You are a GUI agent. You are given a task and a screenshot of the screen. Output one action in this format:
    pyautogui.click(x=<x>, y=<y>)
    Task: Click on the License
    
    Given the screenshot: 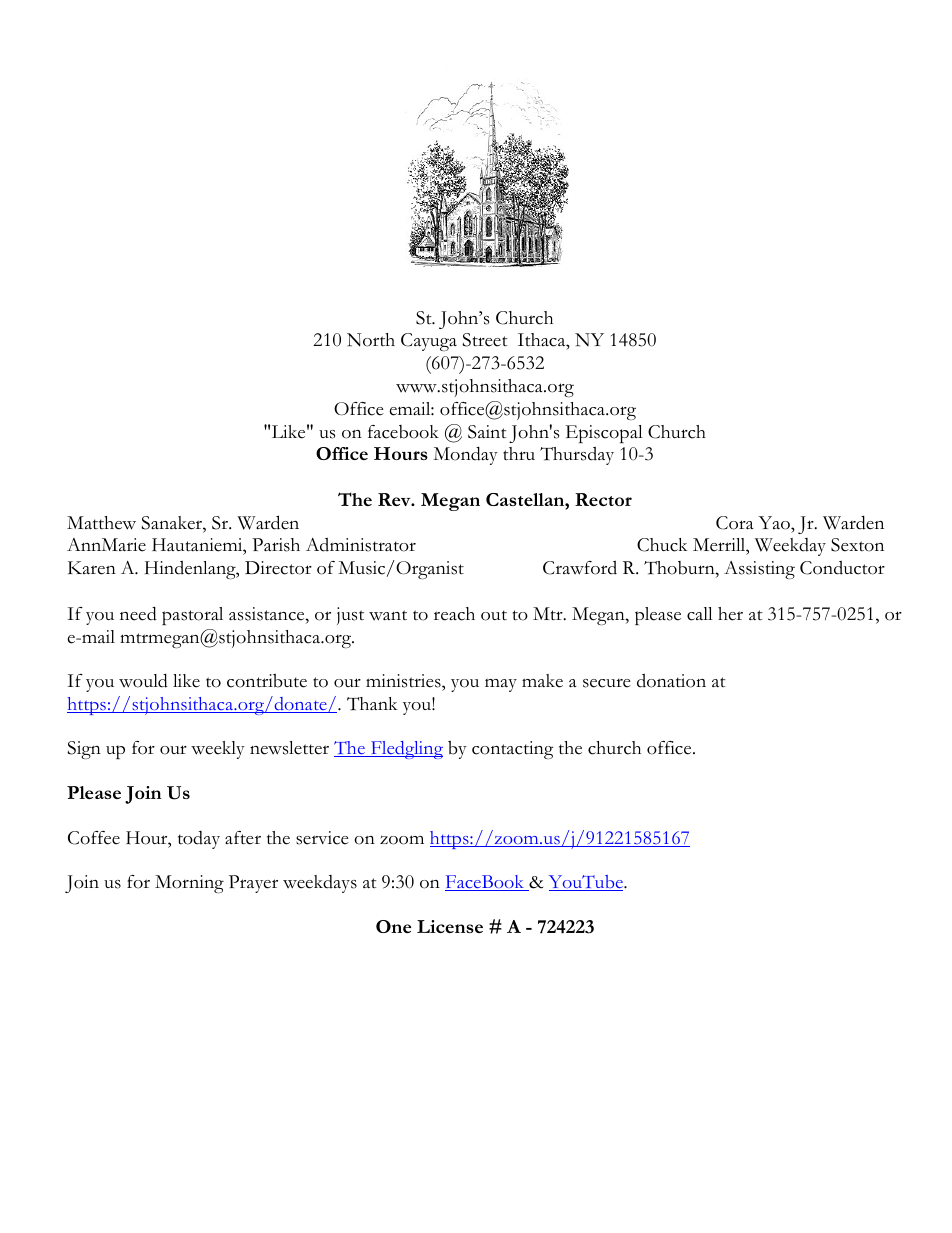 What is the action you would take?
    pyautogui.click(x=450, y=926)
